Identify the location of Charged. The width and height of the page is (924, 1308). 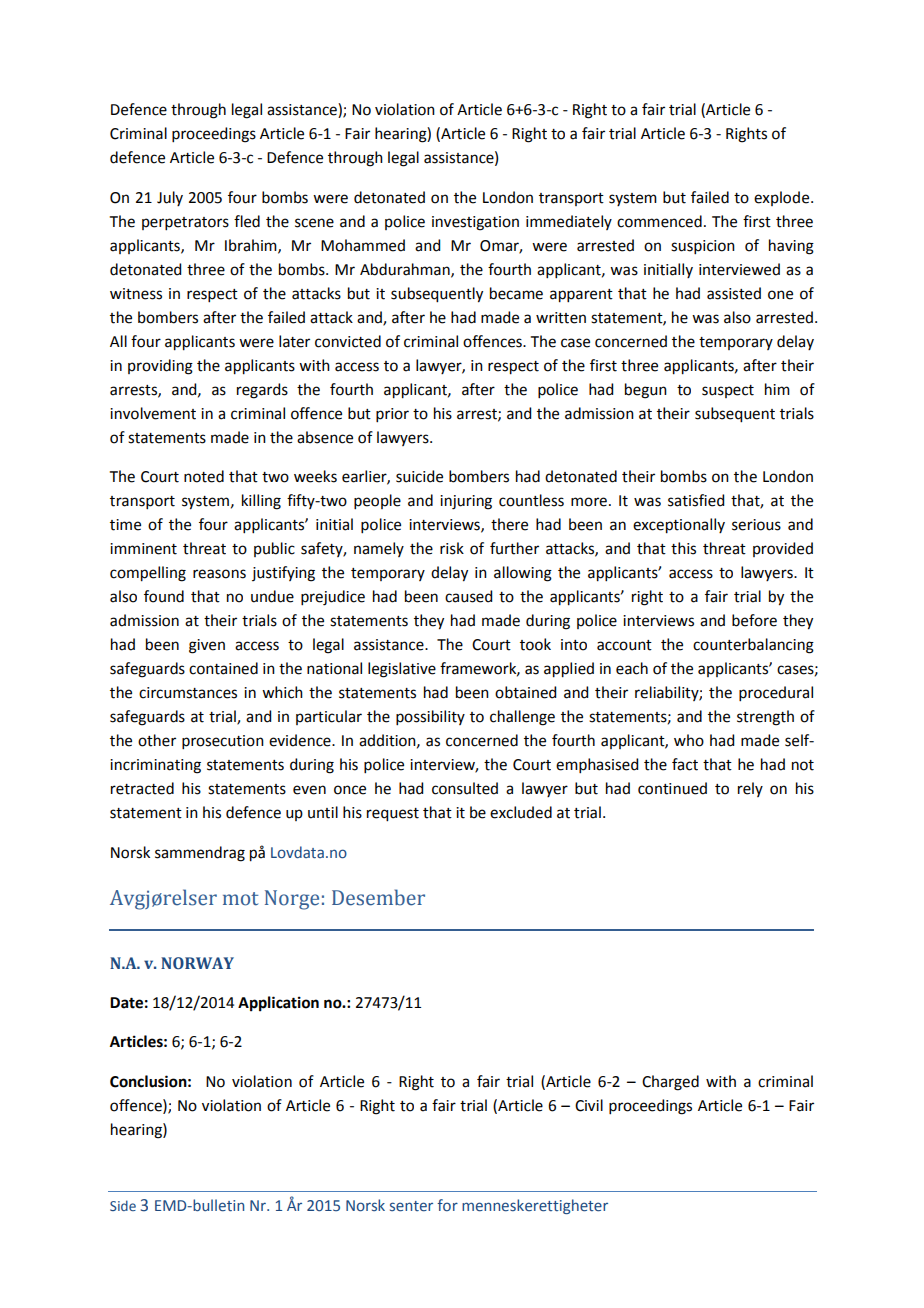
(670, 1083).
